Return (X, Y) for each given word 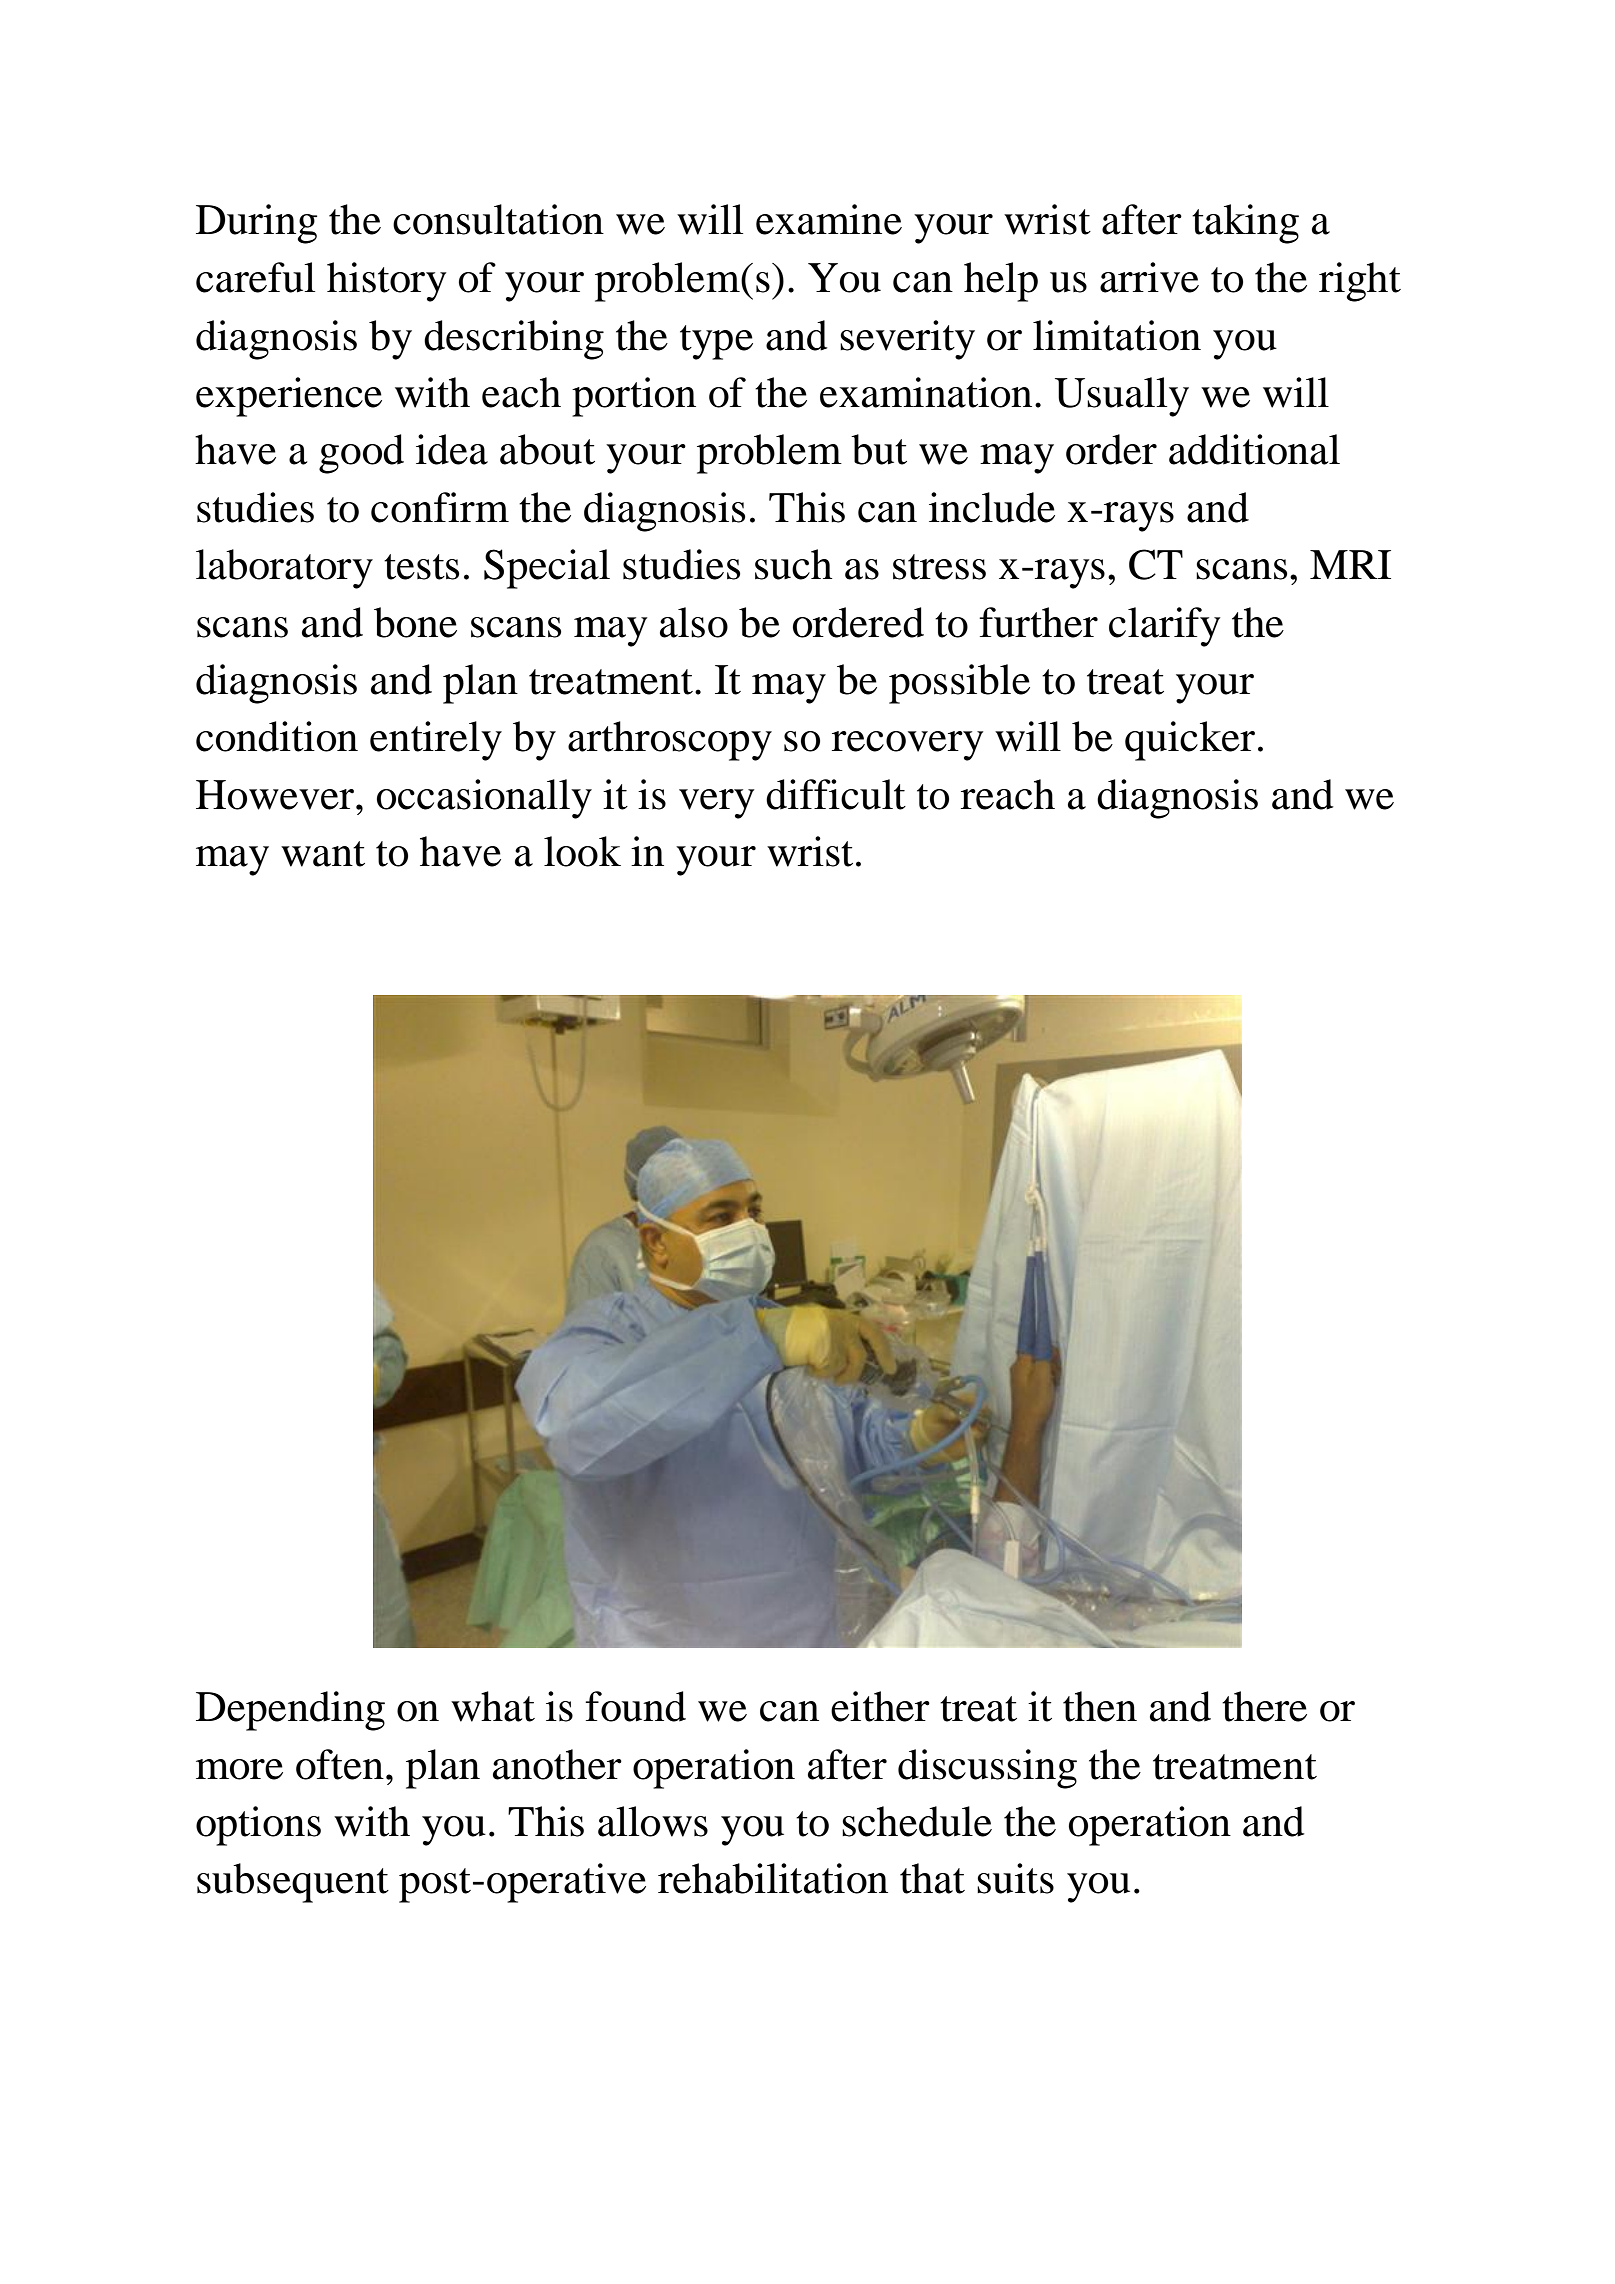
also (694, 622)
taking (1245, 224)
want (323, 854)
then (1100, 1706)
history (387, 282)
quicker (1190, 741)
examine (829, 219)
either (880, 1706)
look (582, 851)
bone (415, 622)
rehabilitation (773, 1878)
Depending (290, 1711)
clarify (1165, 627)
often (340, 1764)
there (1264, 1706)
